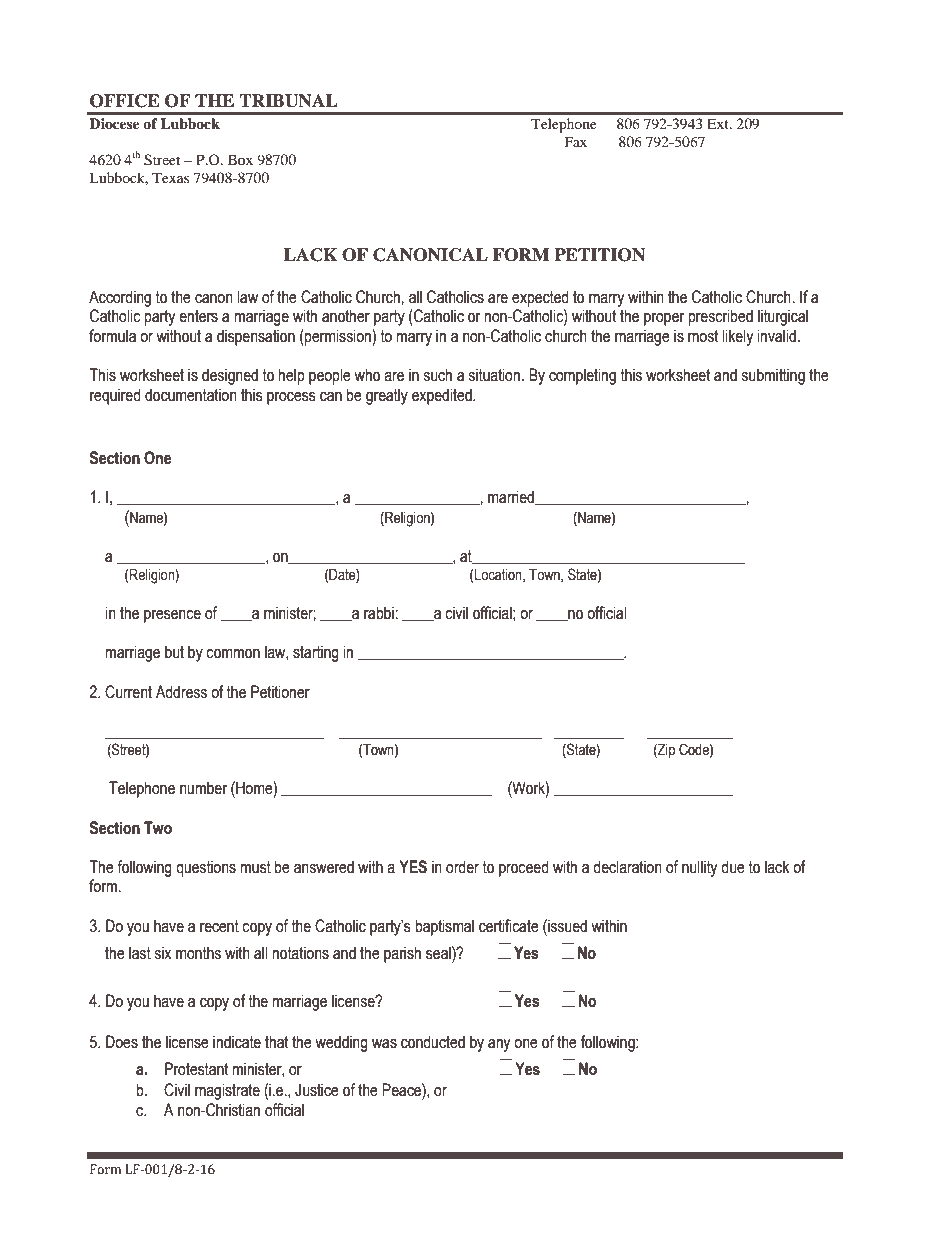 Image resolution: width=952 pixels, height=1233 pixels. What do you see at coordinates (499, 1045) in the screenshot?
I see `any` at bounding box center [499, 1045].
